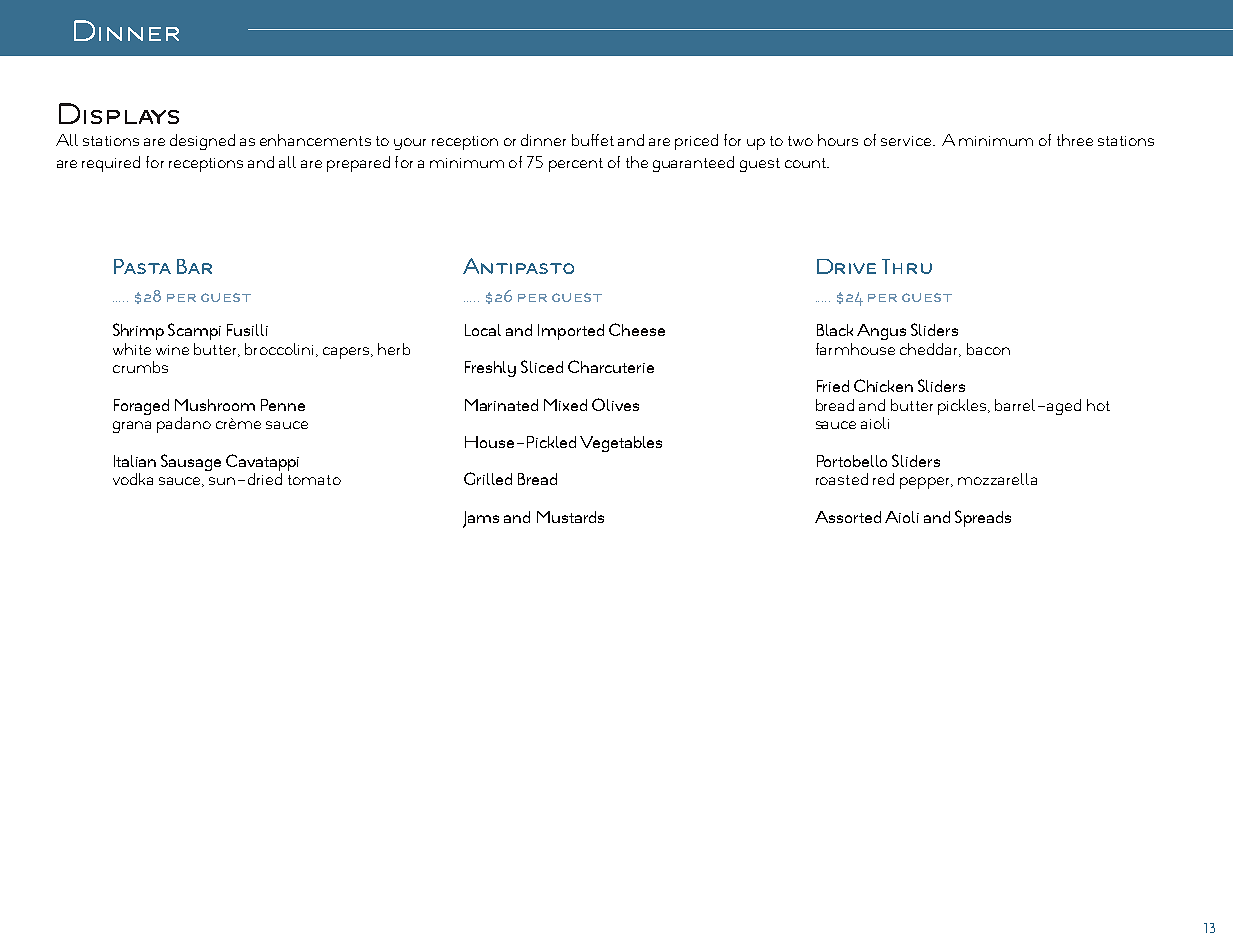 This page has width=1233, height=952. I want to click on Spreads, so click(983, 518).
